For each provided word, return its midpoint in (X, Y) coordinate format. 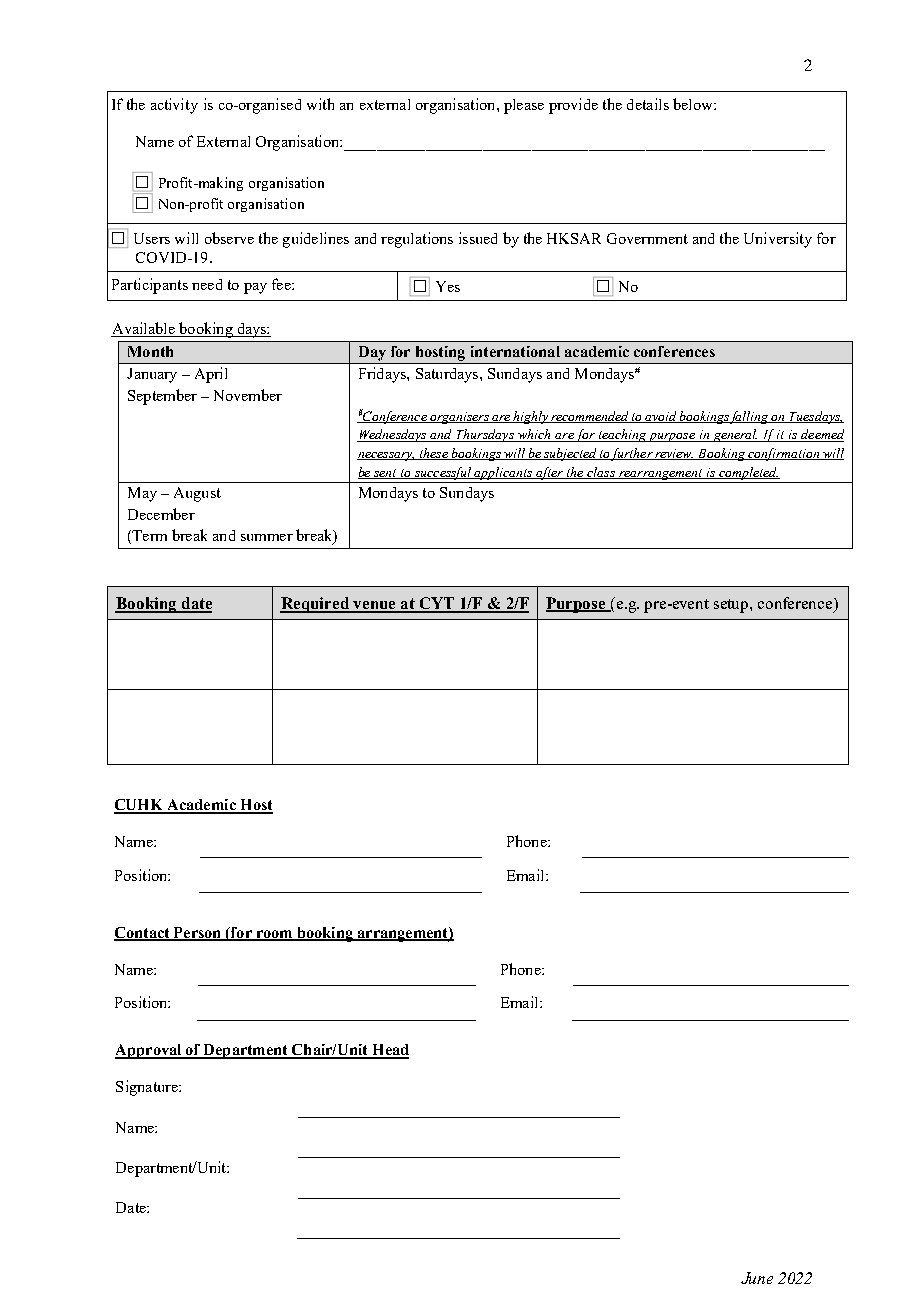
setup (732, 606)
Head (389, 1051)
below (694, 104)
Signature (148, 1088)
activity (174, 106)
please (524, 106)
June (757, 1278)
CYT (437, 604)
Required (315, 605)
